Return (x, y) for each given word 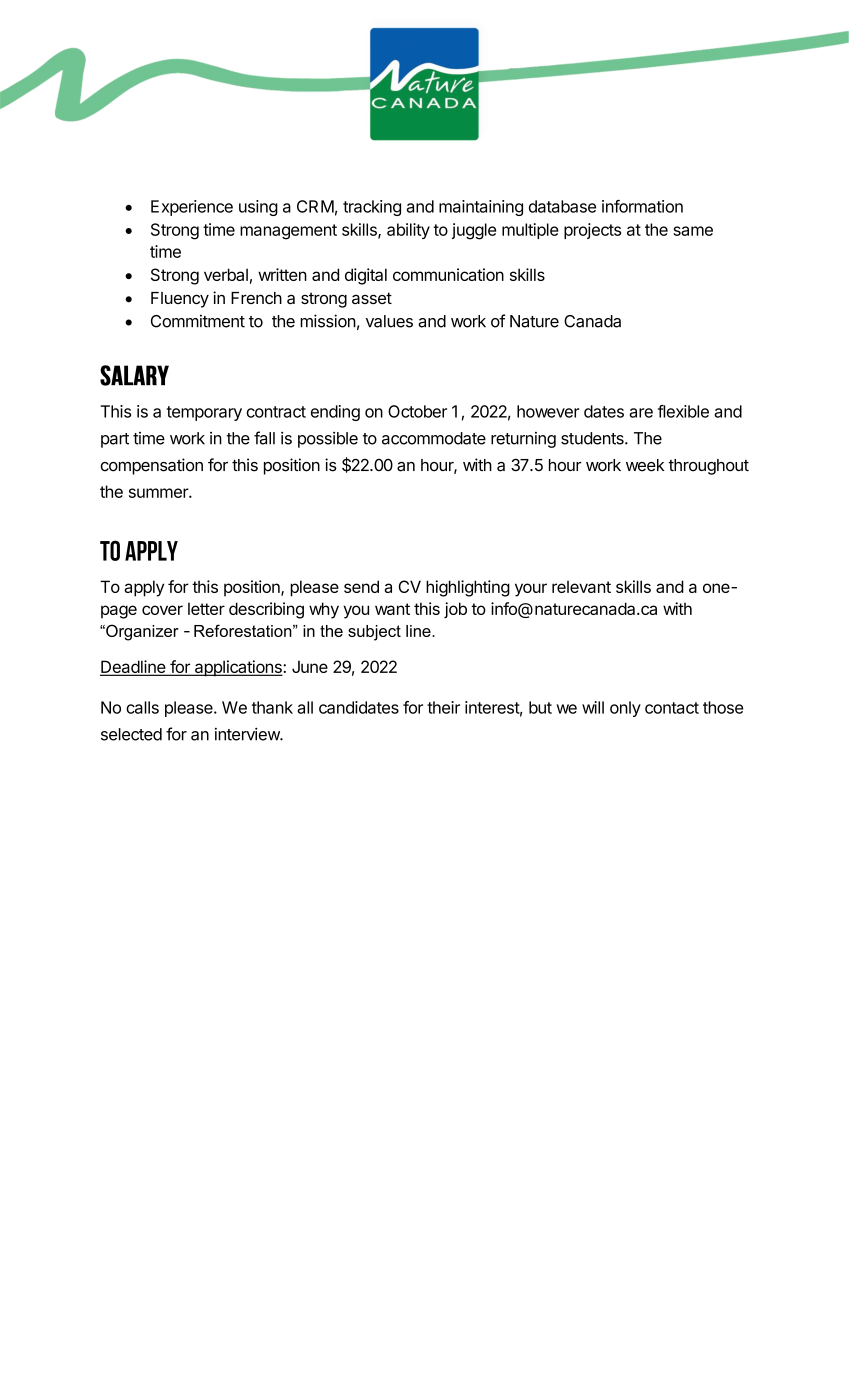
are (641, 413)
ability (408, 231)
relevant (581, 587)
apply (144, 588)
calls (142, 707)
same (693, 231)
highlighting (468, 588)
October (417, 411)
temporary (204, 413)
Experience (192, 208)
